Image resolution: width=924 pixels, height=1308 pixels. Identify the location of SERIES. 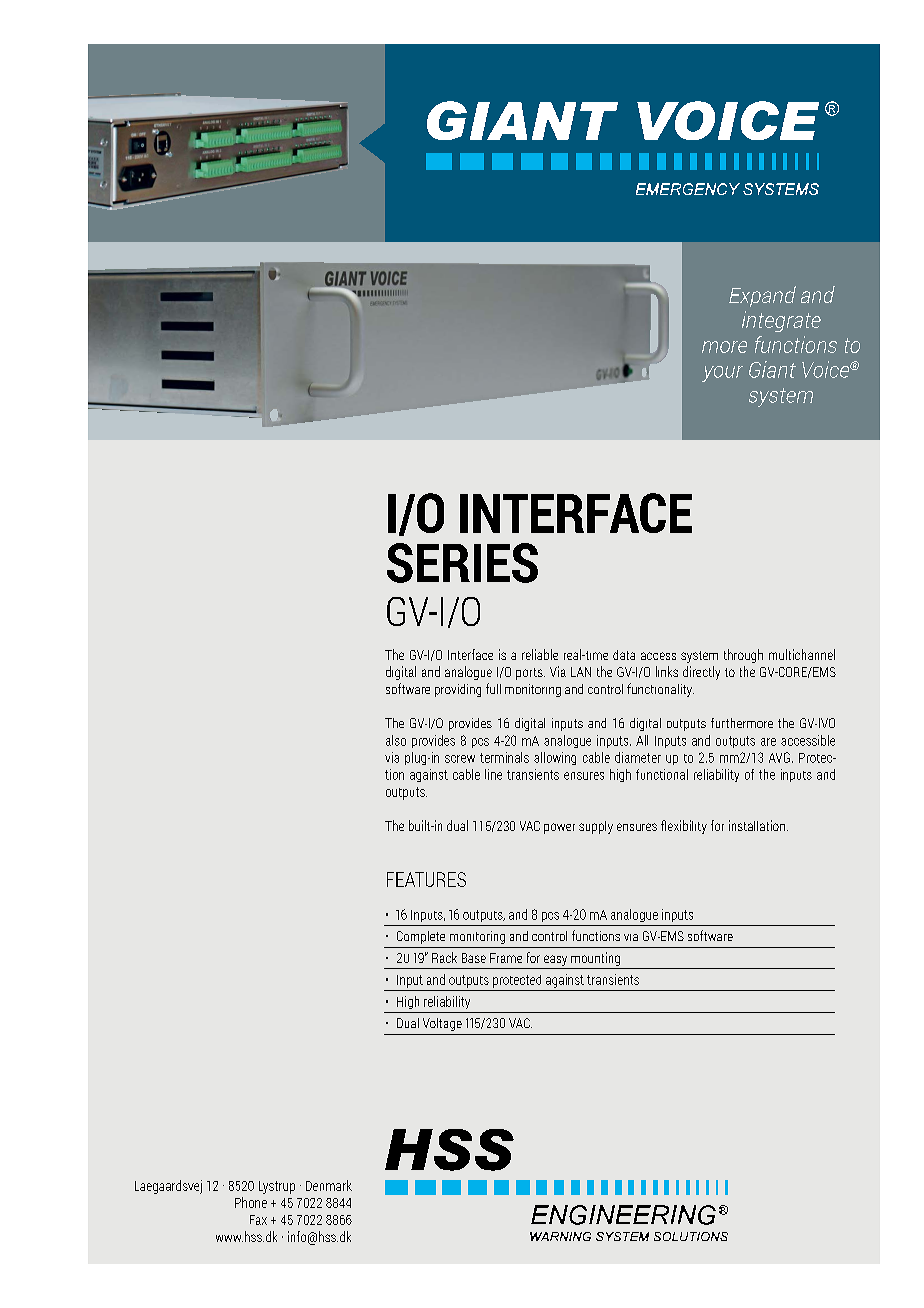
(462, 563).
